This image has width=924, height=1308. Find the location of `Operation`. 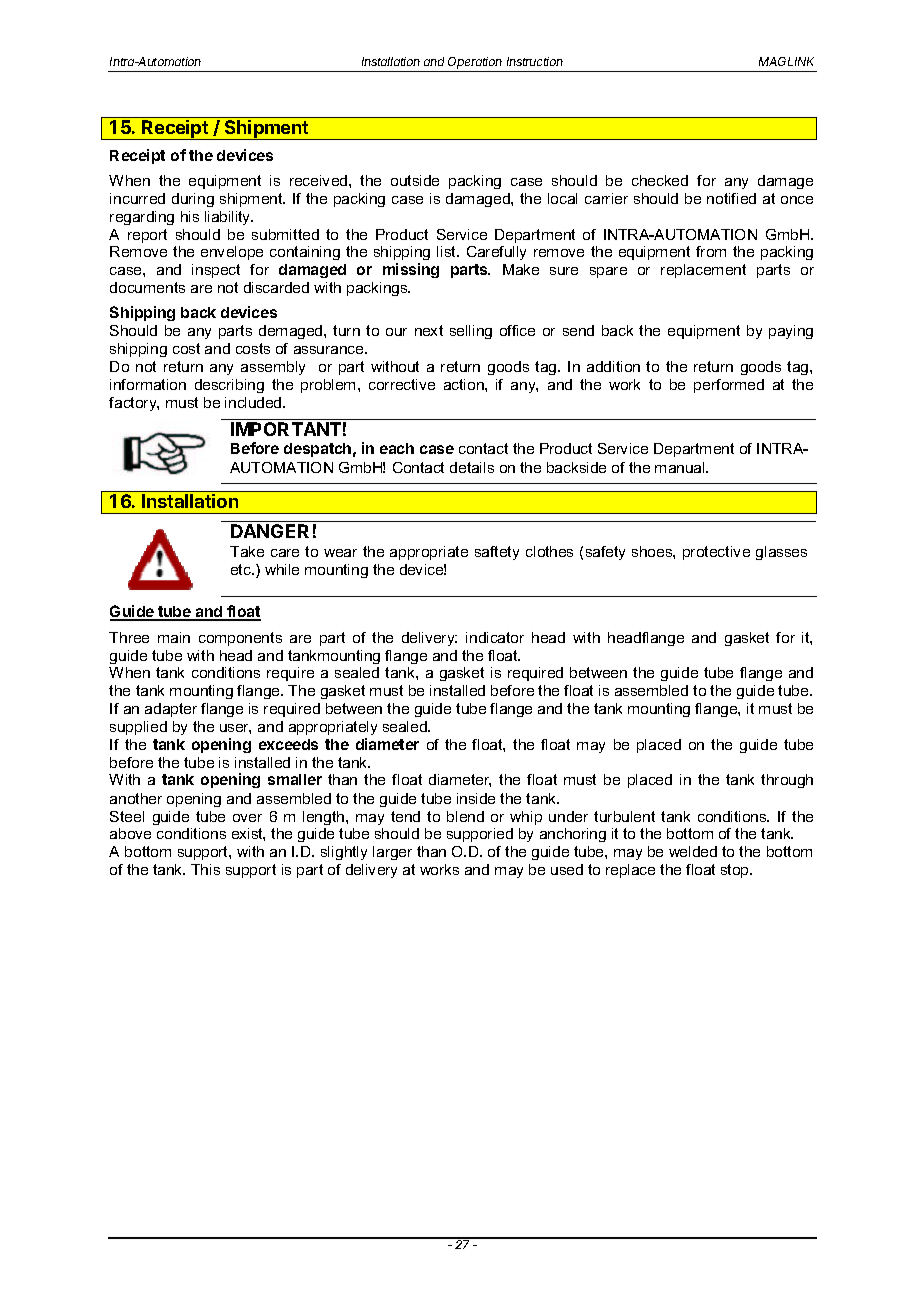

Operation is located at coordinates (475, 63).
